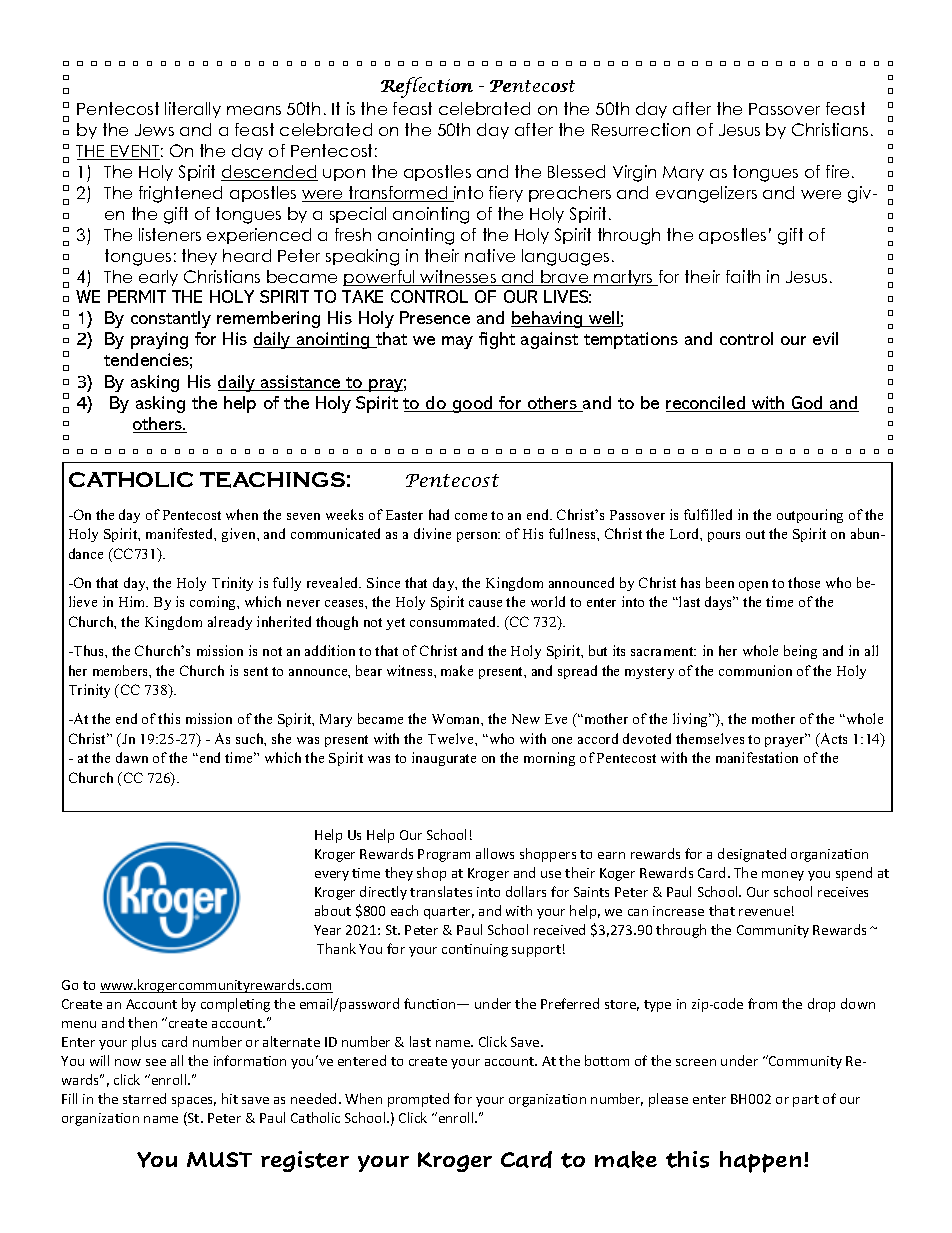 This screenshot has height=1233, width=952. Describe the element at coordinates (171, 319) in the screenshot. I see `constantly` at that location.
